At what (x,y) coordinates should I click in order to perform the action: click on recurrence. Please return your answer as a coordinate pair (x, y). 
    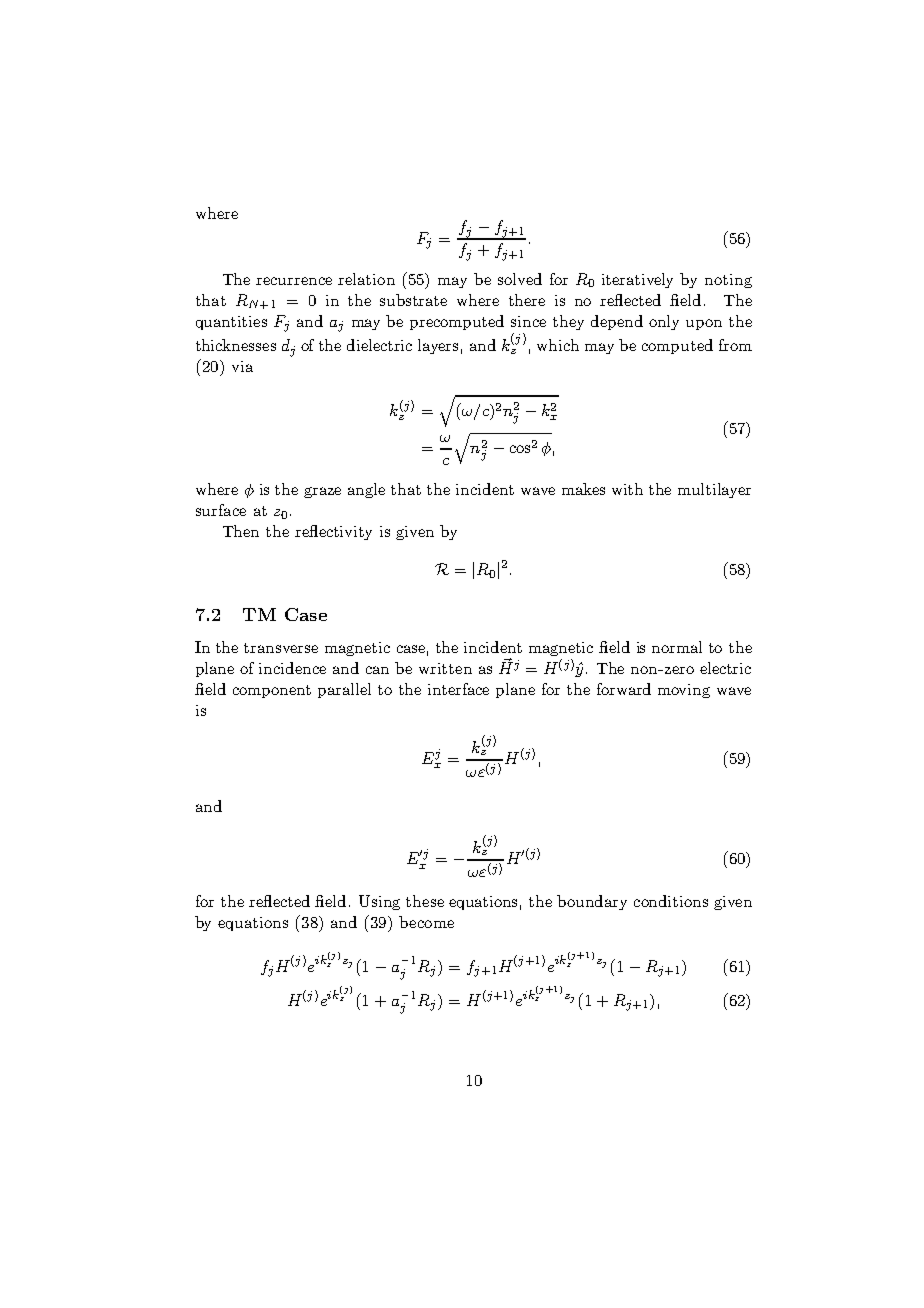
    Looking at the image, I should click on (294, 281).
